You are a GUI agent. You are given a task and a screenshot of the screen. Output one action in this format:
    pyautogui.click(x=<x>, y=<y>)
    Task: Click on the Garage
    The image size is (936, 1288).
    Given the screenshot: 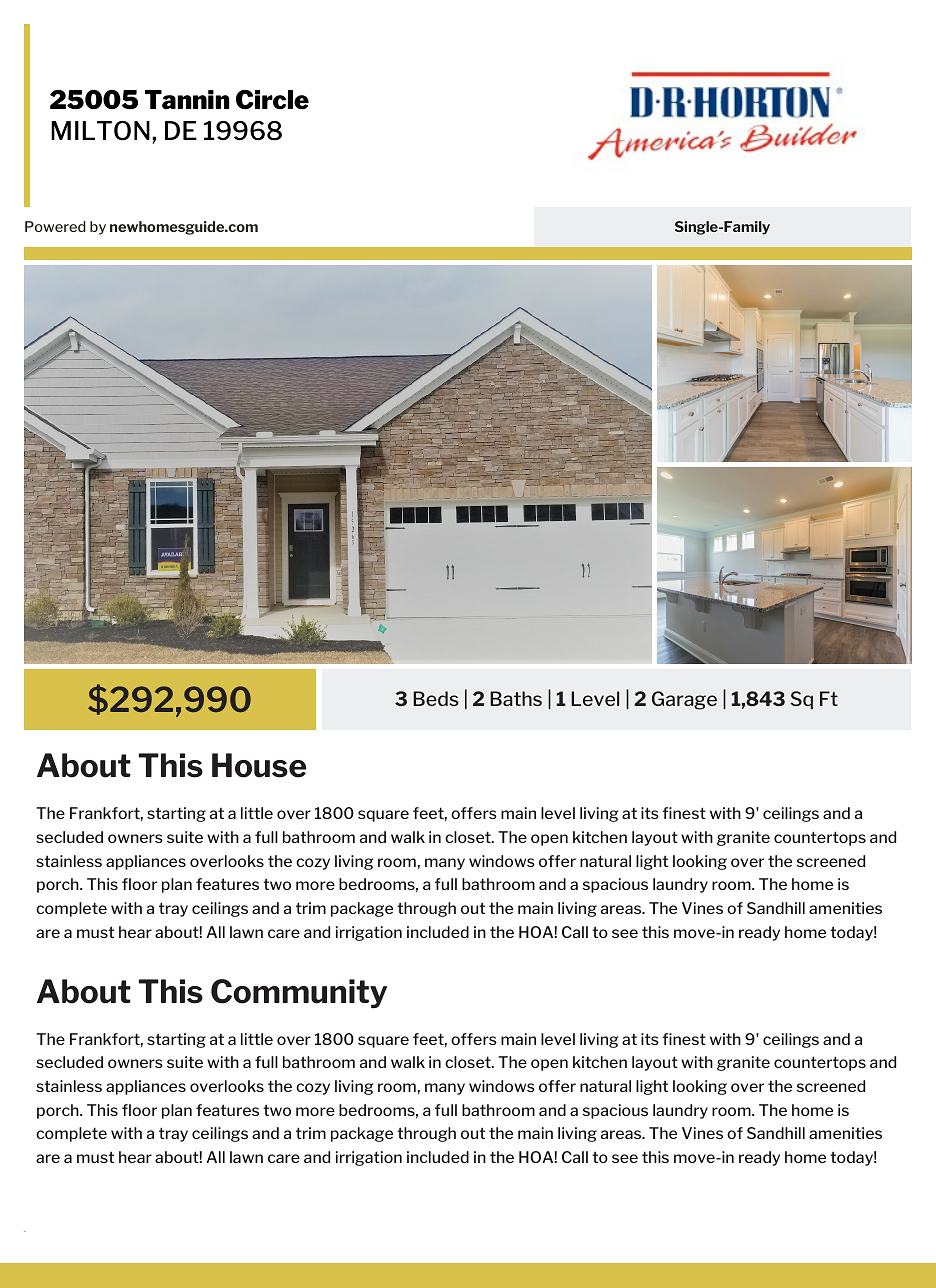 What is the action you would take?
    pyautogui.click(x=684, y=700)
